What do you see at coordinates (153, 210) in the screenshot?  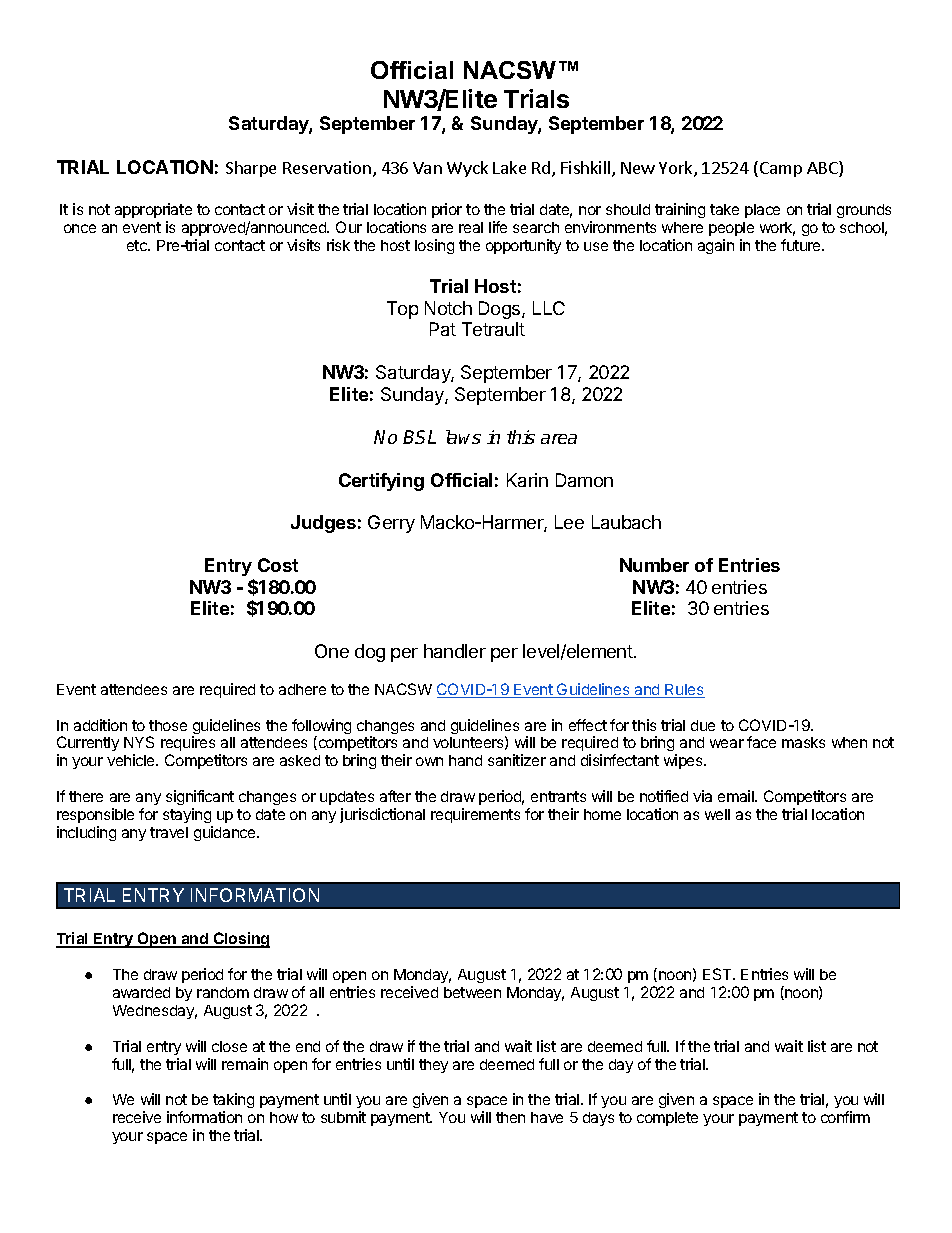 I see `appropriate` at bounding box center [153, 210].
